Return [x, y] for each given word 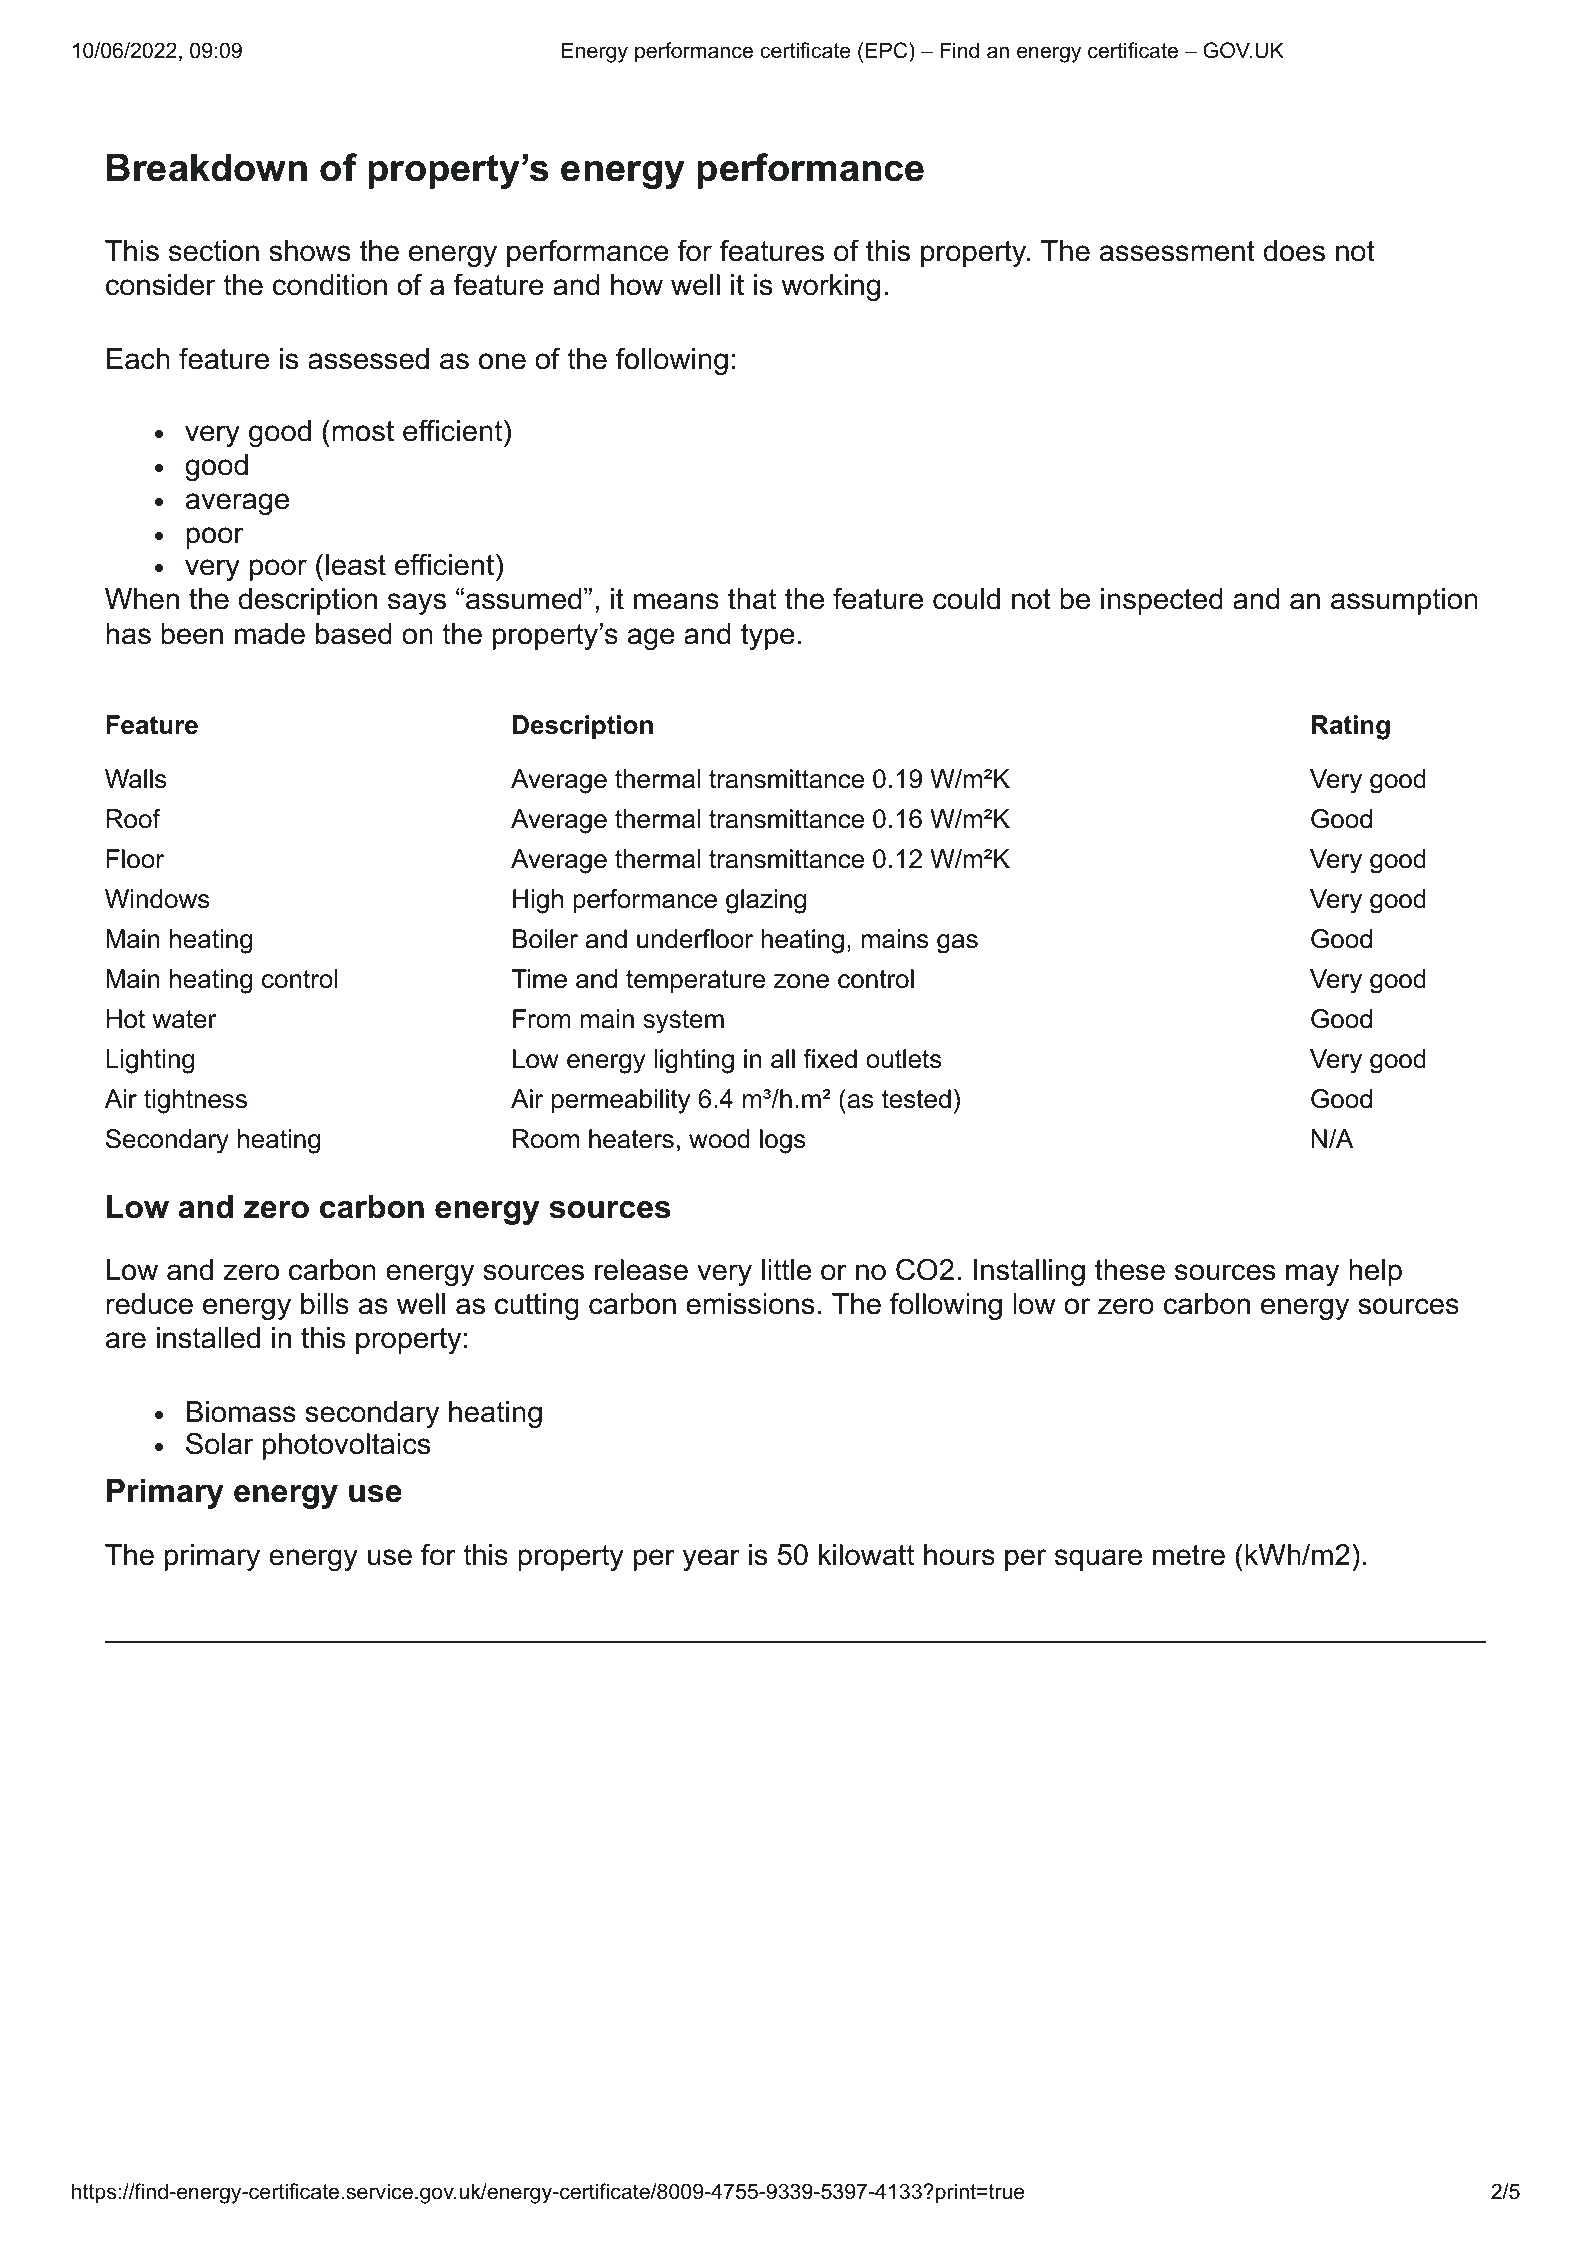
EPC [888, 50]
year [711, 1560]
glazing [766, 901]
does [1294, 251]
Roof [133, 819]
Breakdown [206, 168]
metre [1189, 1555]
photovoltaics [346, 1446]
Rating [1351, 727]
